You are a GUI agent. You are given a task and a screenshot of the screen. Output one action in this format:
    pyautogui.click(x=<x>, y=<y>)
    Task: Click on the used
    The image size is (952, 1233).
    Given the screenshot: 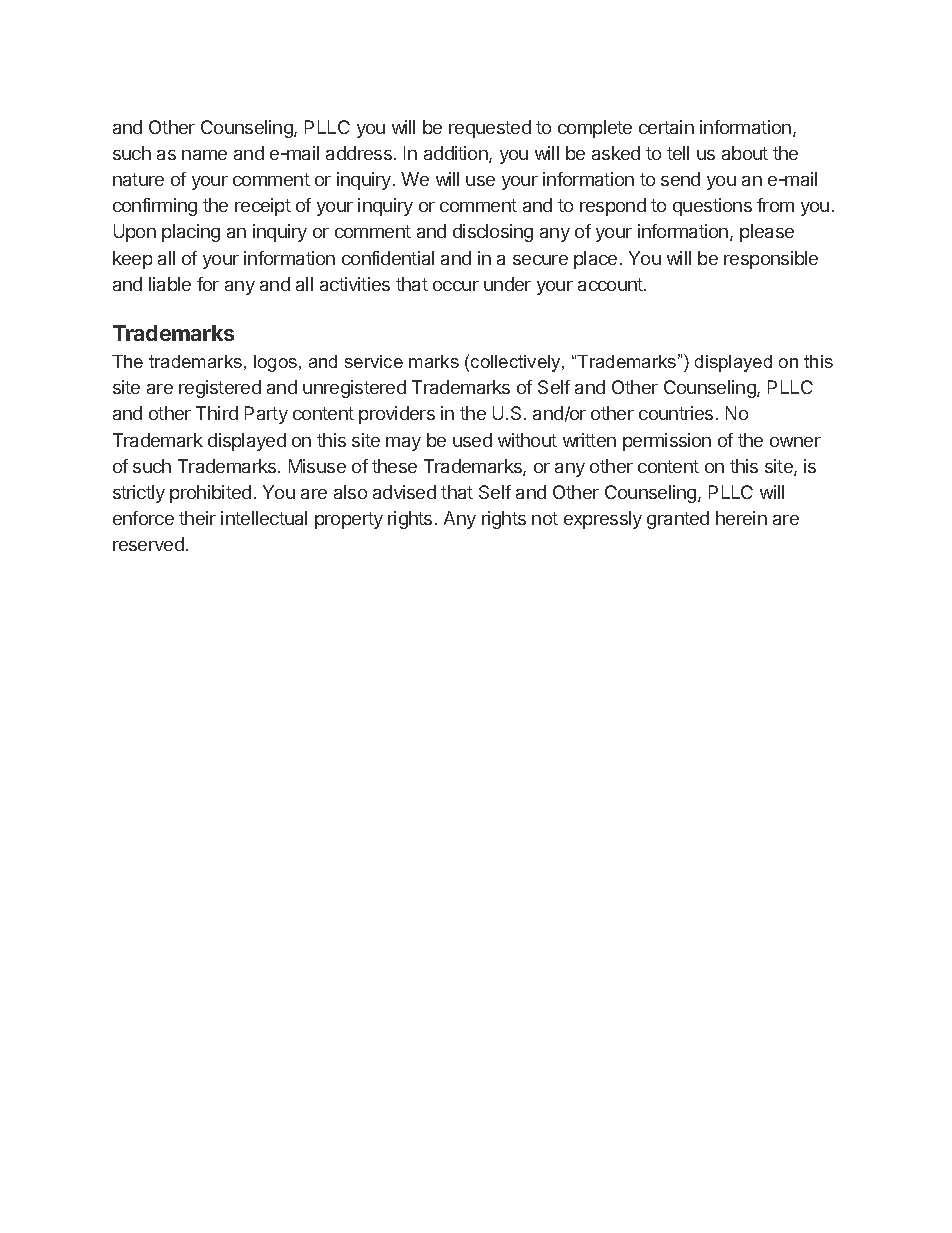 What is the action you would take?
    pyautogui.click(x=472, y=440)
